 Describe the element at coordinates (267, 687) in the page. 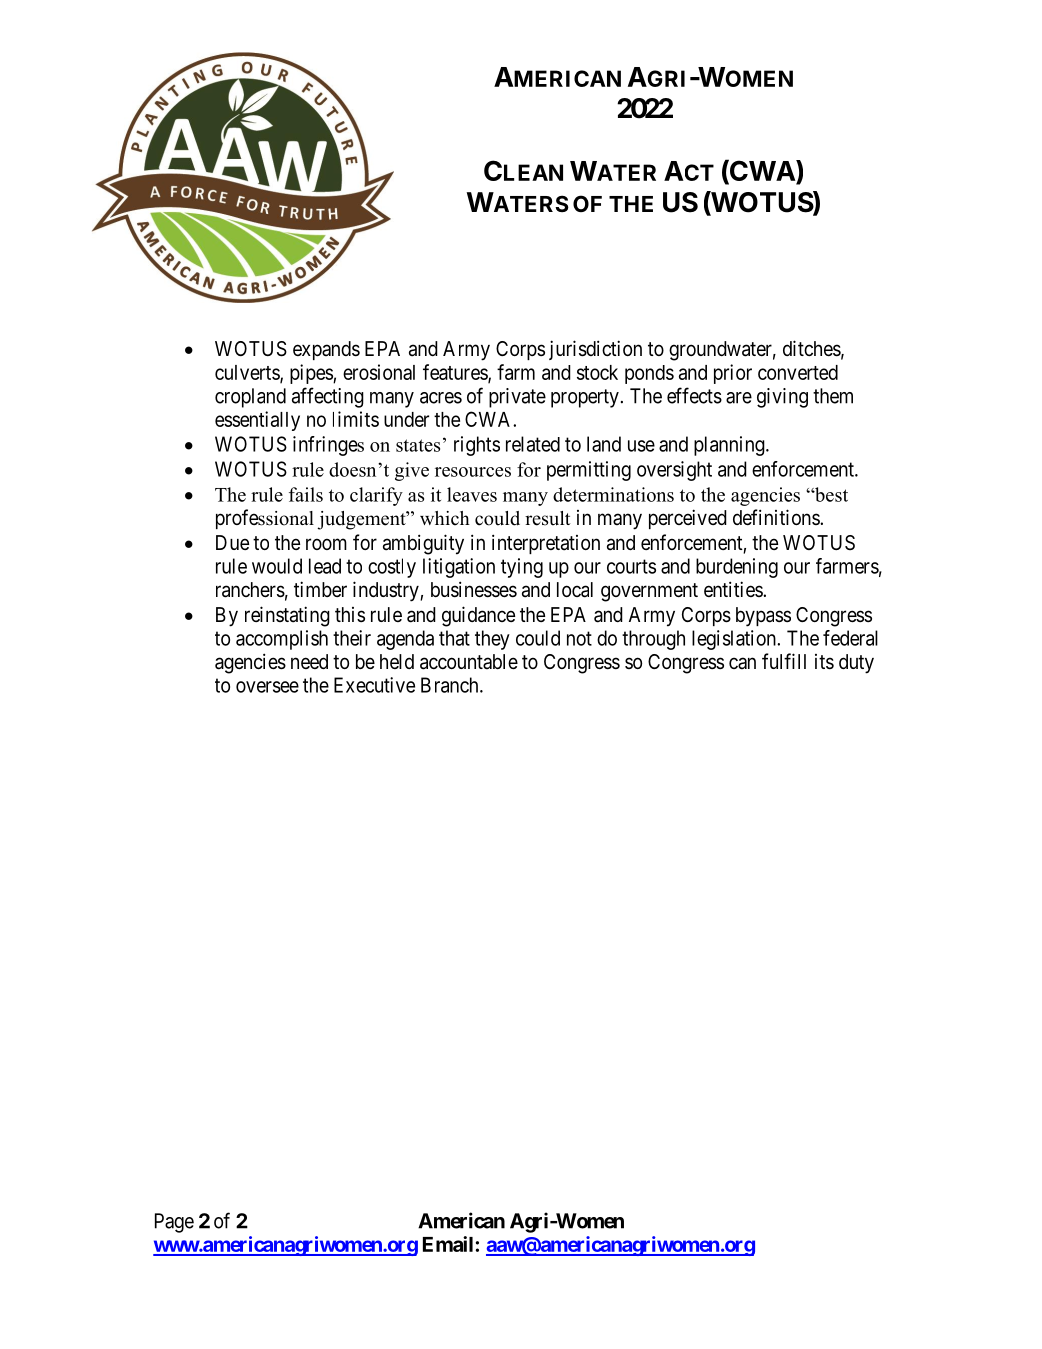

I see `oversee` at that location.
